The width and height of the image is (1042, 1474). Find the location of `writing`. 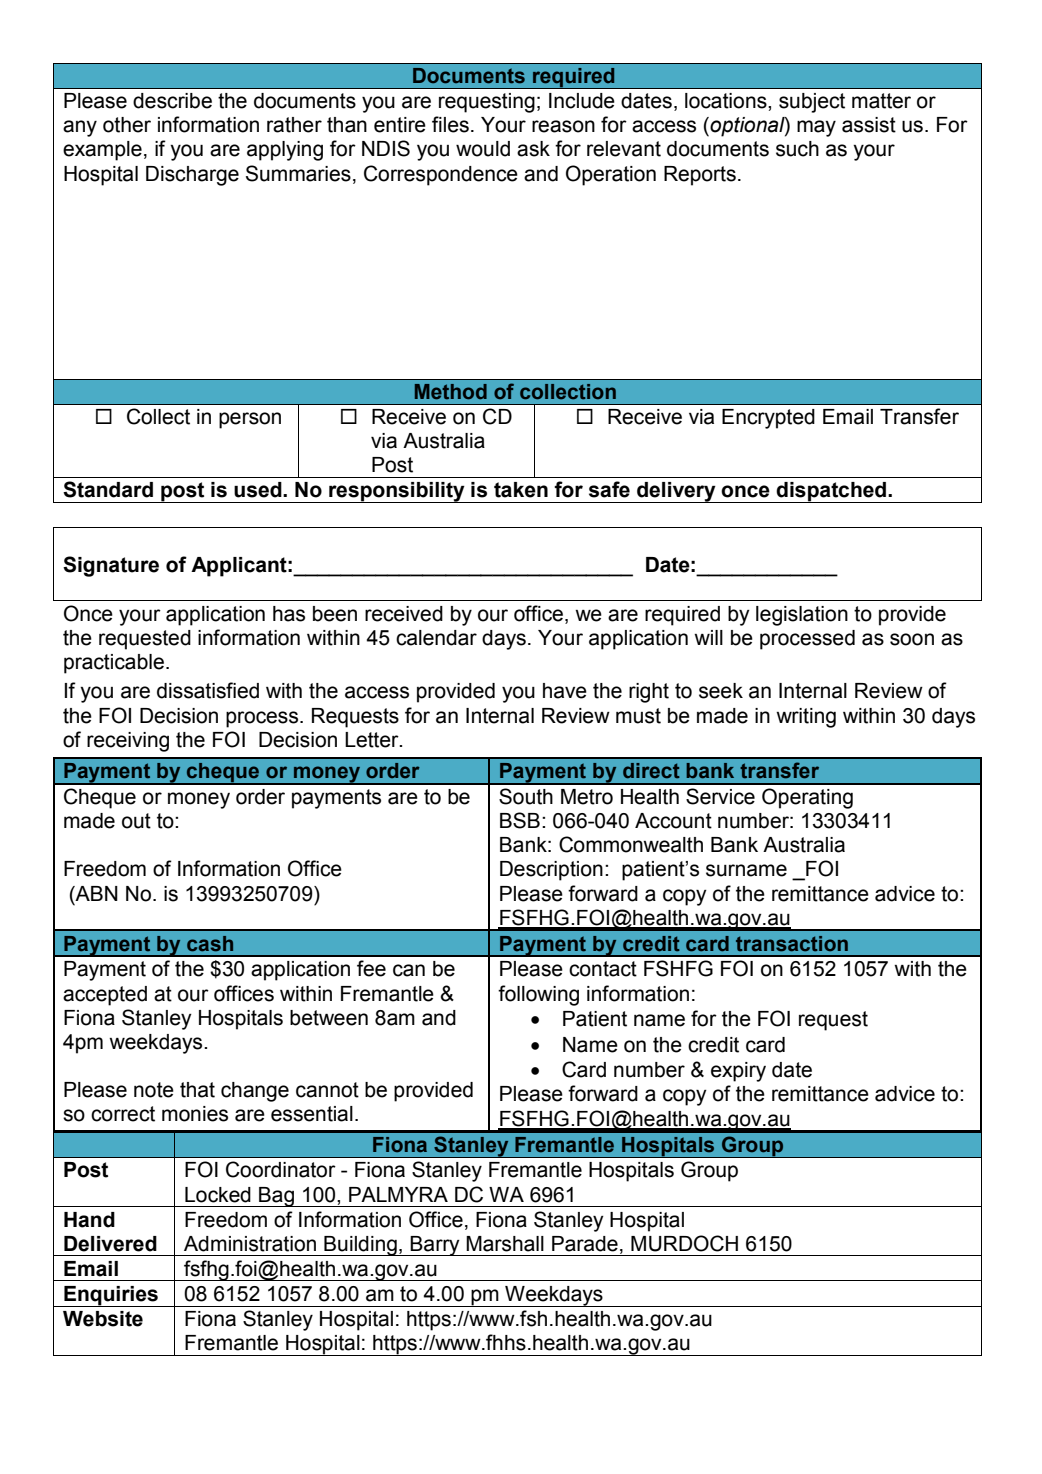

writing is located at coordinates (806, 718).
